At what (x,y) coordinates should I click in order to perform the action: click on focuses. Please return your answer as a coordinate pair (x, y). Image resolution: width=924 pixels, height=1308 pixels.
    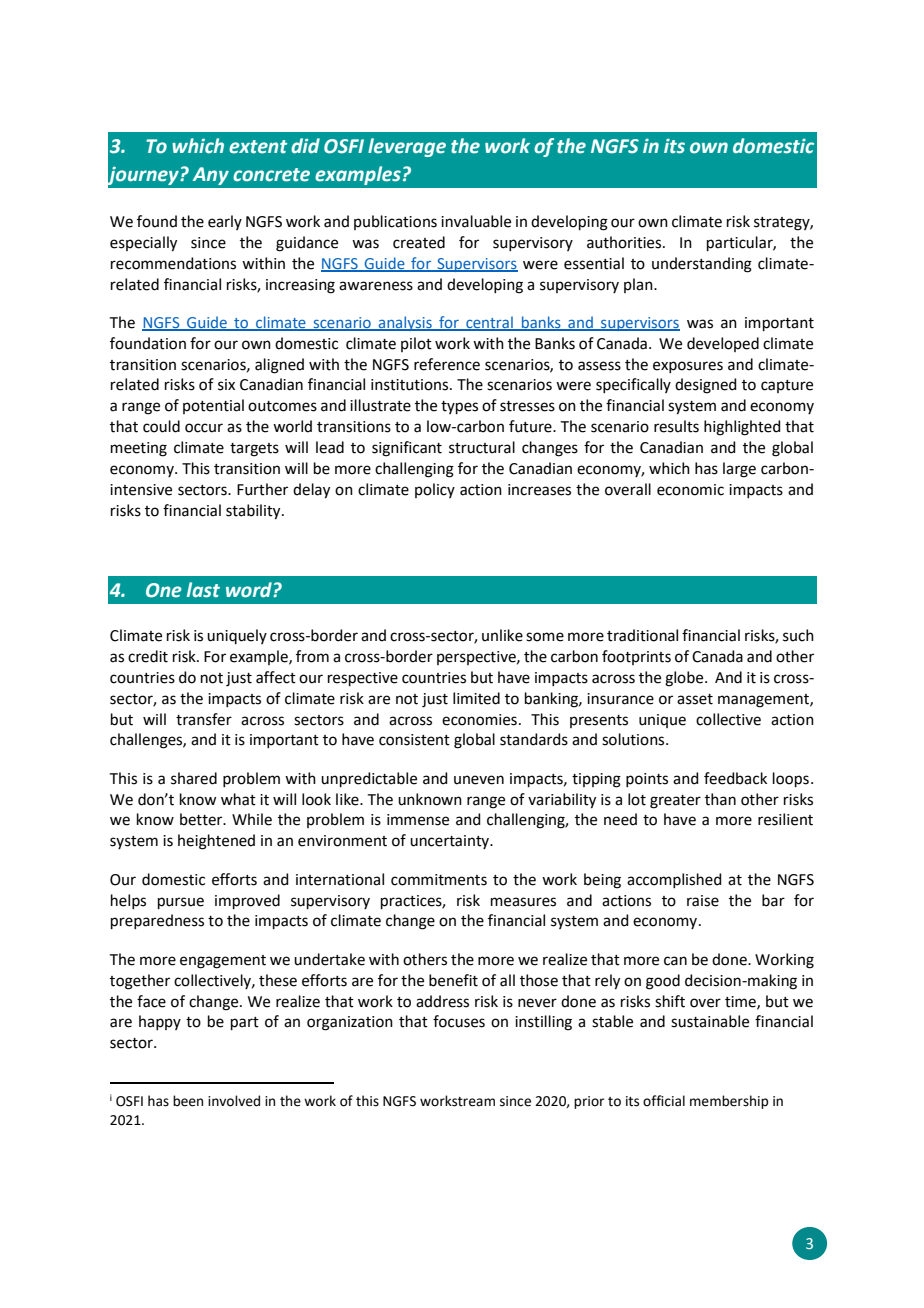
    Looking at the image, I should click on (459, 1021).
